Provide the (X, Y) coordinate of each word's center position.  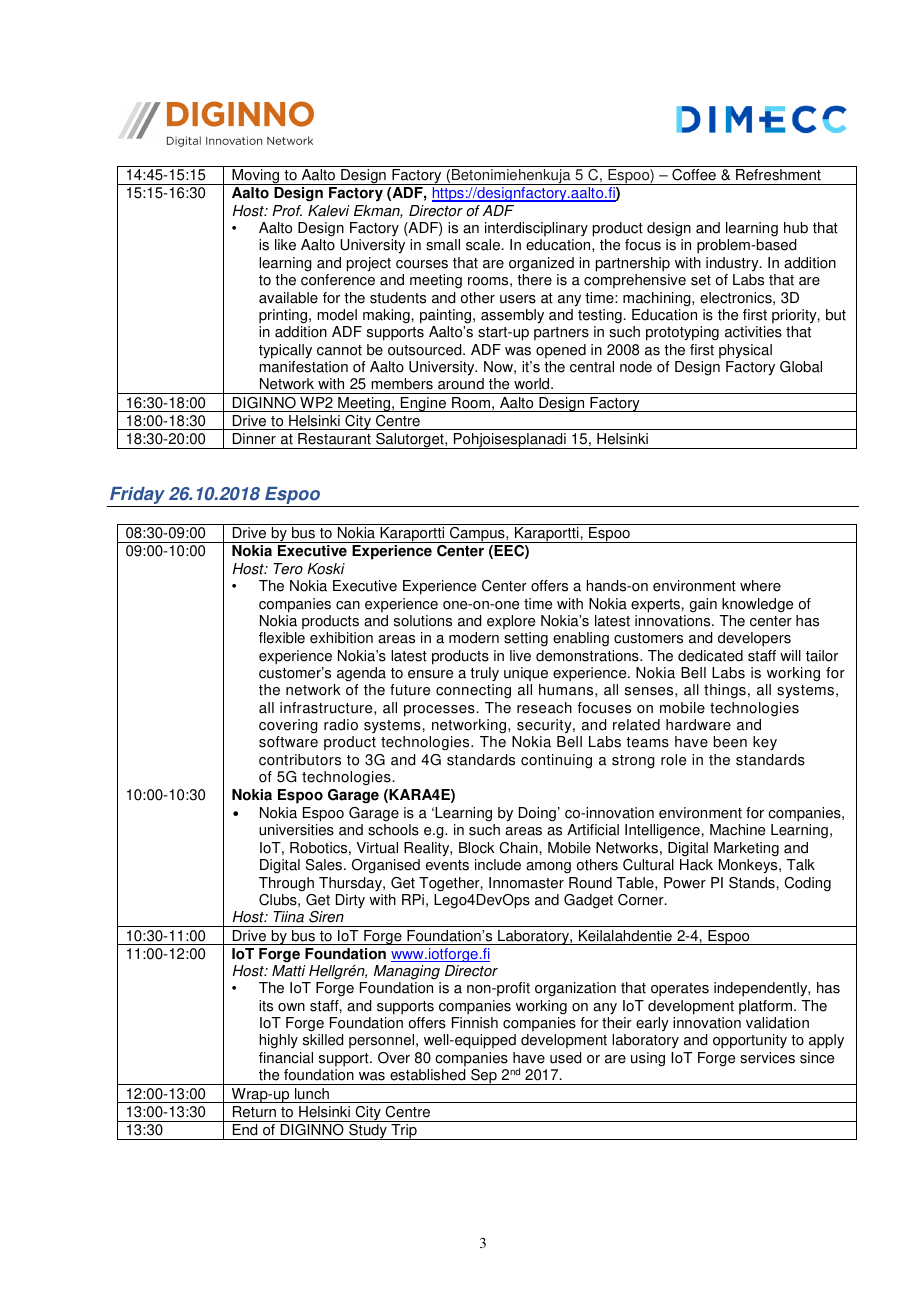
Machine (737, 830)
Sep (484, 1077)
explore (511, 622)
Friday (137, 497)
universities (296, 830)
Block (477, 848)
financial (286, 1058)
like (285, 245)
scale (484, 245)
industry (733, 264)
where (760, 586)
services (767, 1058)
